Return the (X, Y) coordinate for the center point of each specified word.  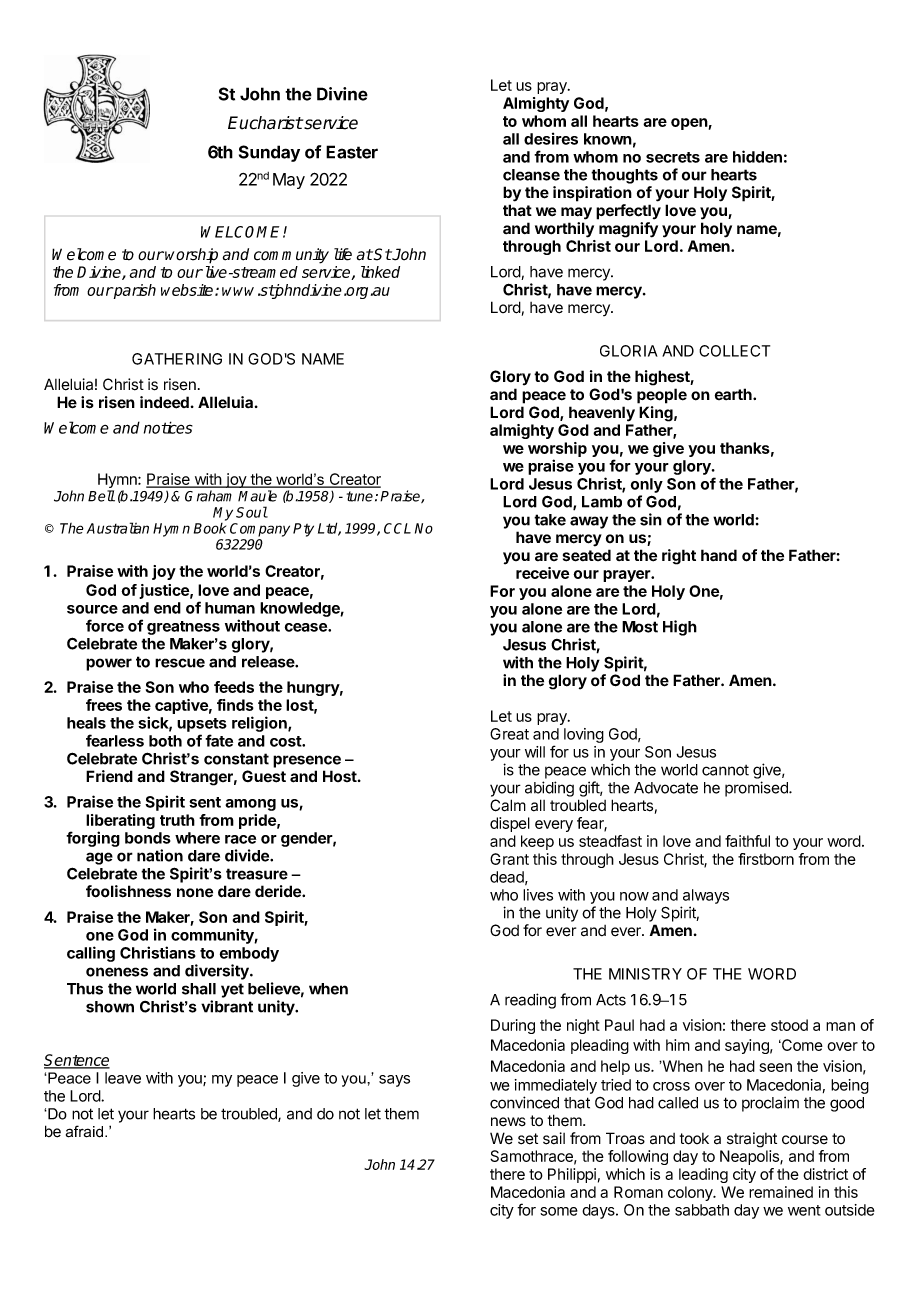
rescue (180, 663)
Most (640, 627)
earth (734, 394)
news (508, 1122)
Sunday (269, 153)
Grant (509, 859)
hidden (757, 156)
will (535, 752)
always (706, 896)
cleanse (531, 175)
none (195, 893)
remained (781, 1192)
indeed (164, 402)
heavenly (602, 414)
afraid (84, 1131)
